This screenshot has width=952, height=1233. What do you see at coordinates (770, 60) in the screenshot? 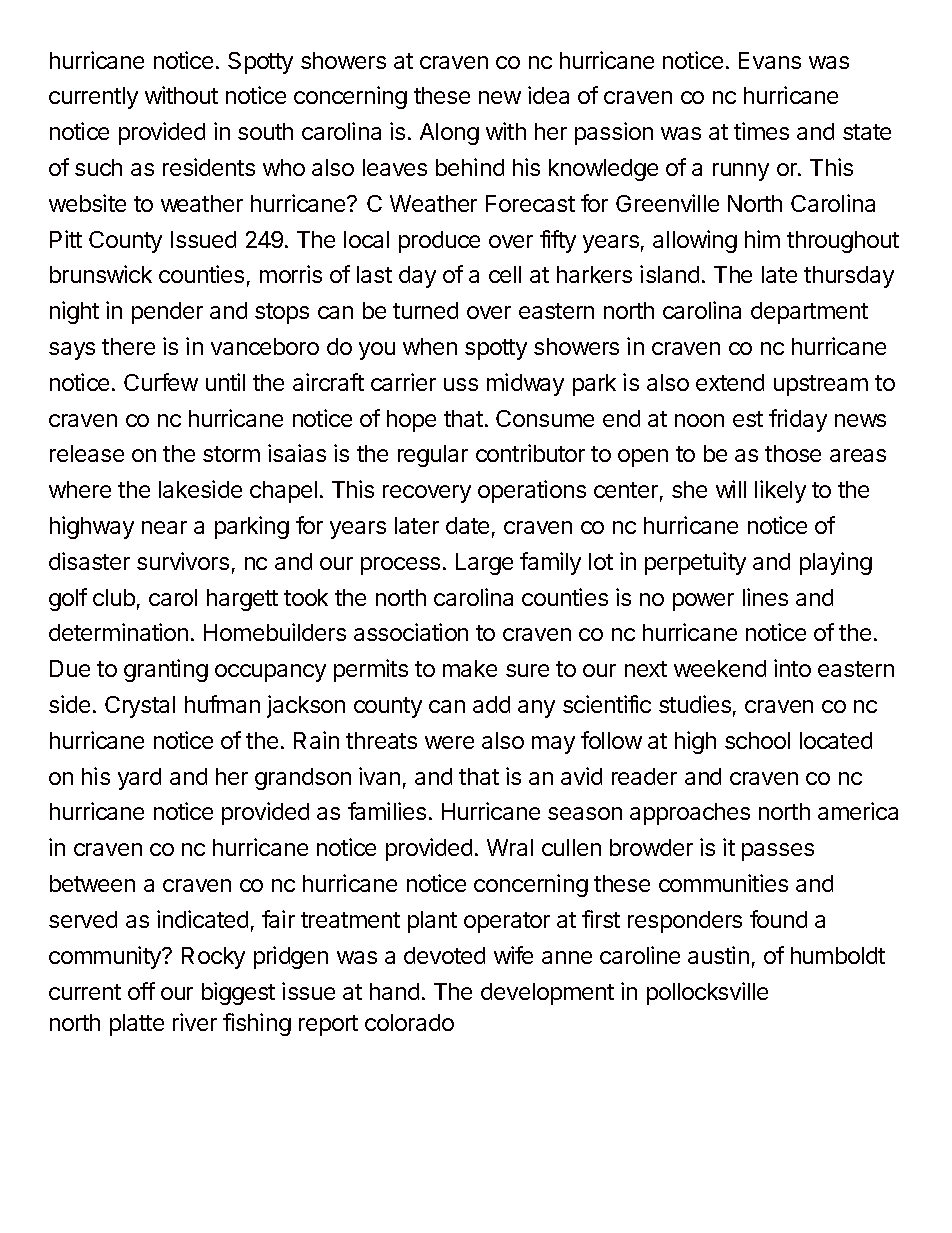
I see `Evans` at bounding box center [770, 60].
